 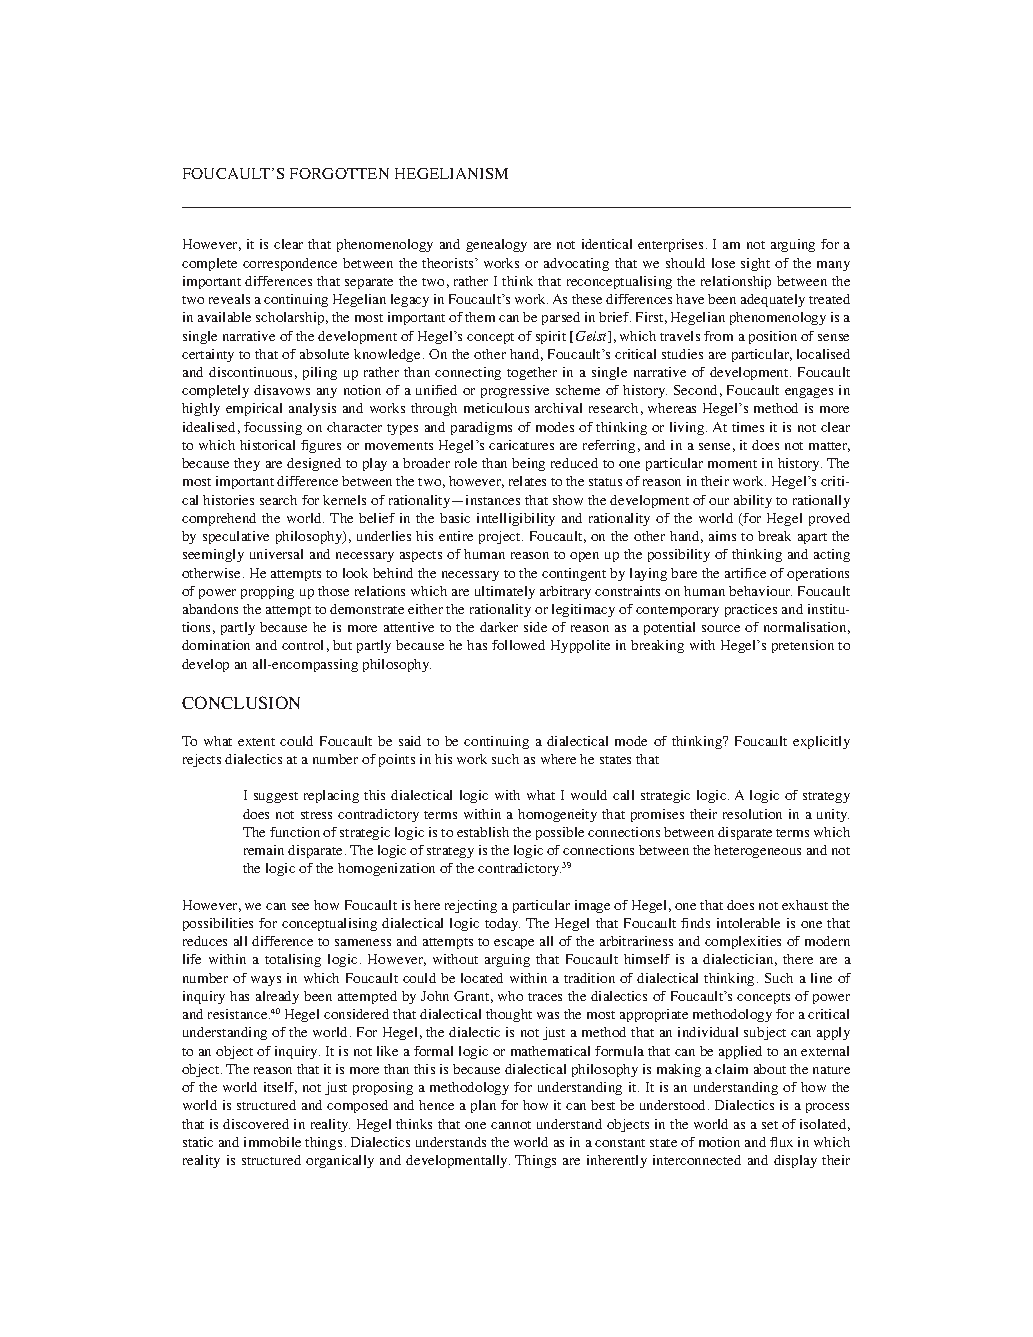 I want to click on times, so click(x=748, y=427).
